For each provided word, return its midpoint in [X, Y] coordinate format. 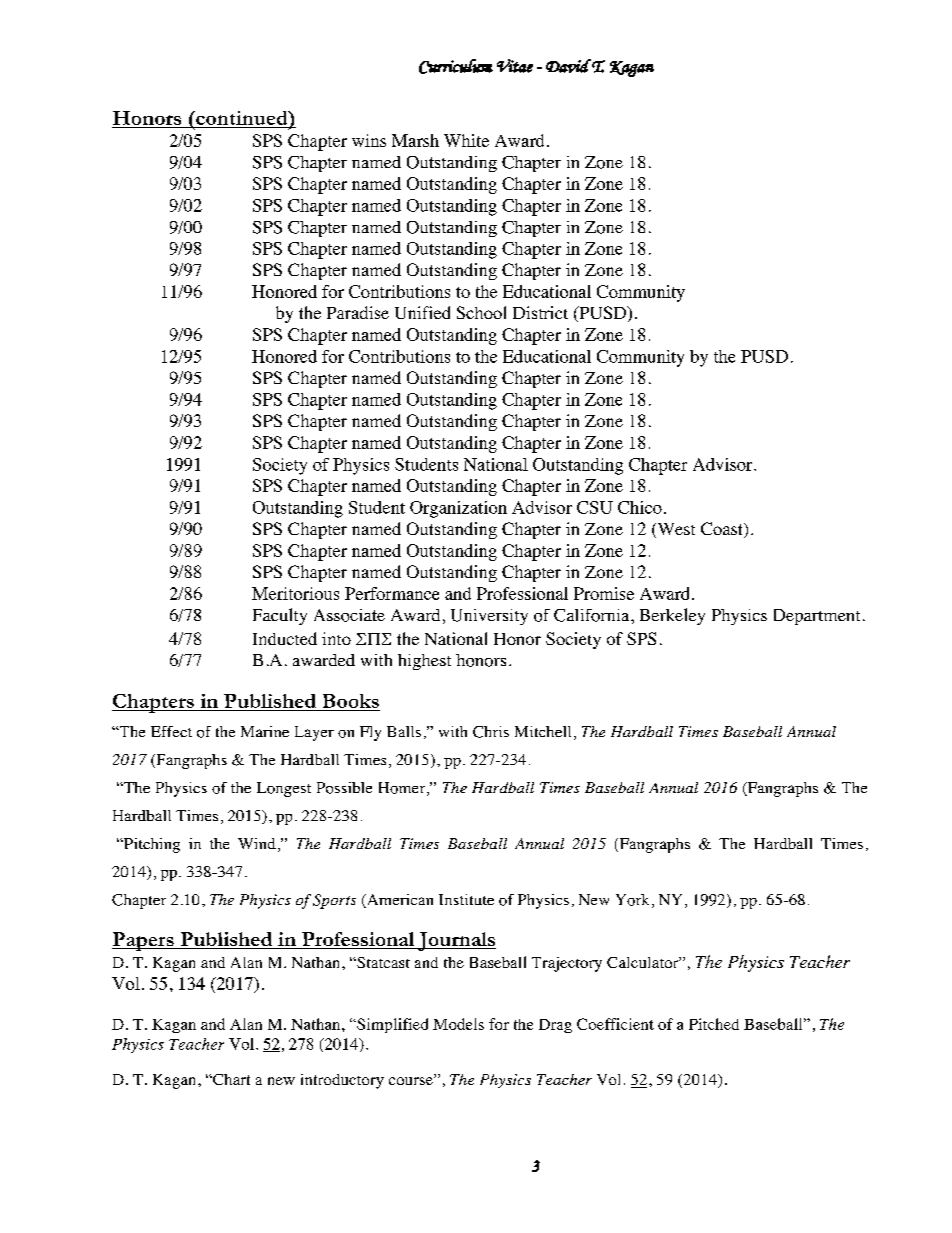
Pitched [714, 1024]
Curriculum [456, 66]
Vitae [515, 66]
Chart [230, 1079]
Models [458, 1024]
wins [369, 140]
